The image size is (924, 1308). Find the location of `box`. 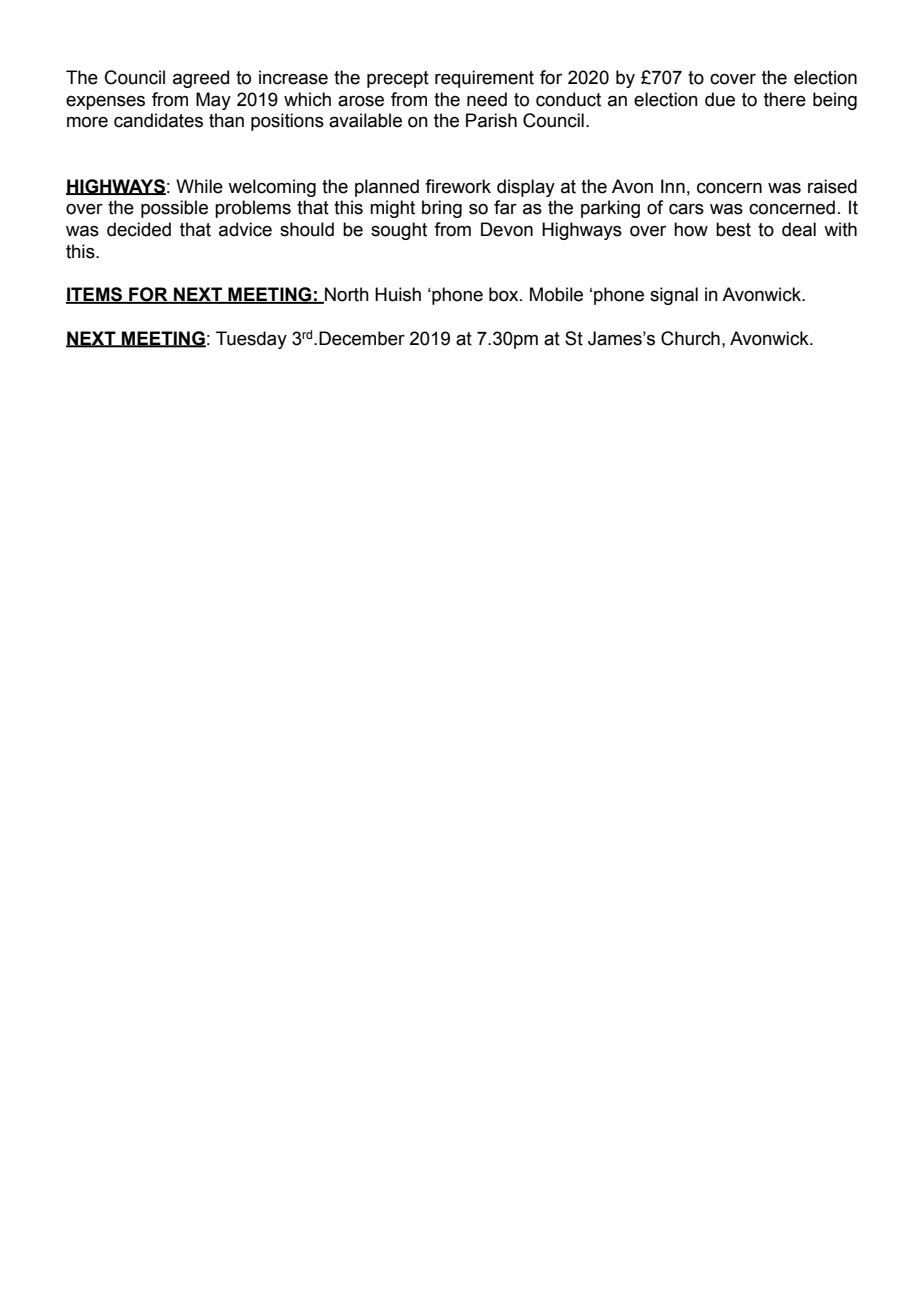

box is located at coordinates (505, 294).
